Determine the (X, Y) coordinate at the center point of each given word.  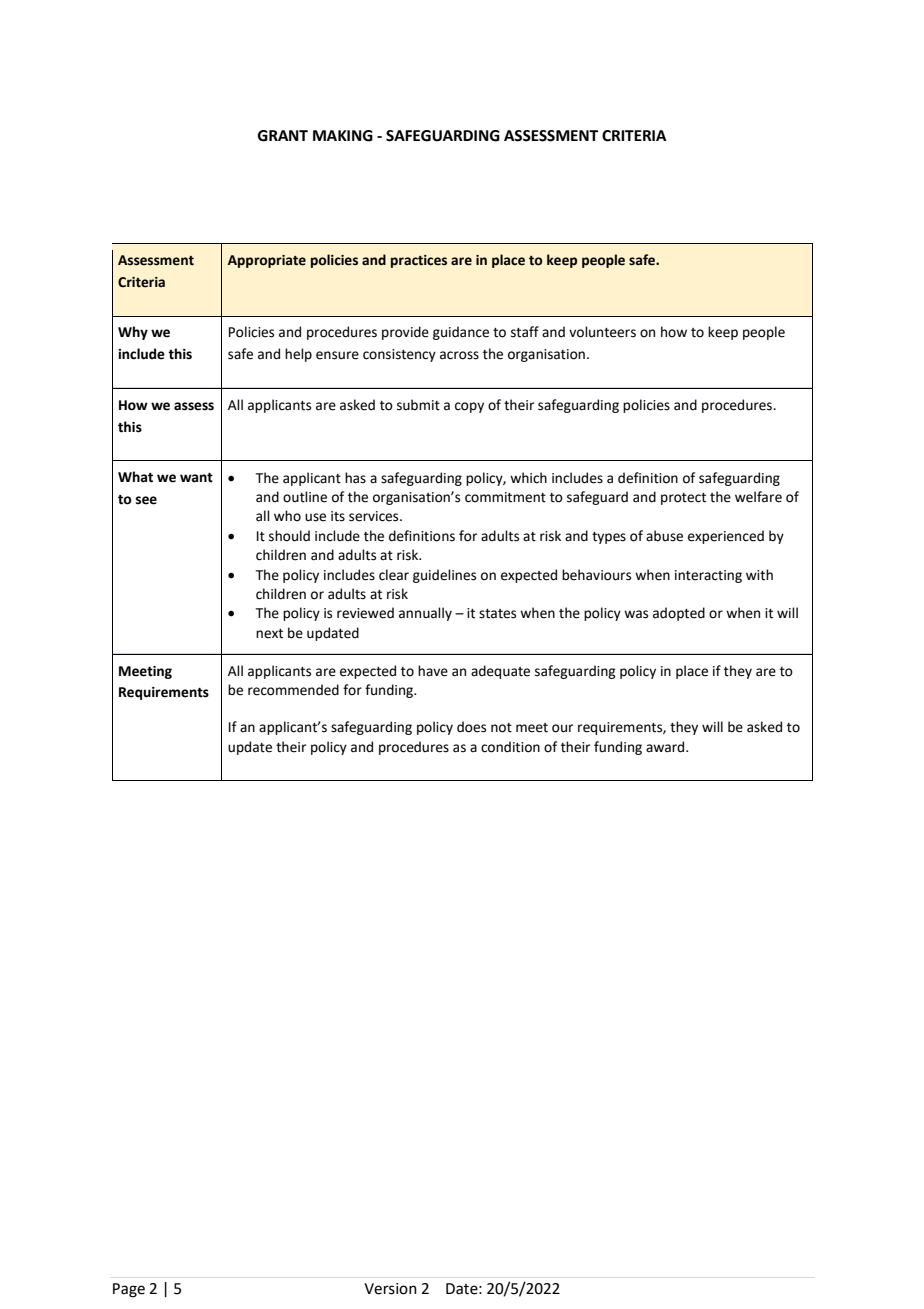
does (471, 727)
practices (419, 261)
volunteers (602, 332)
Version (390, 1289)
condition (510, 747)
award (666, 747)
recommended (293, 690)
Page (129, 1290)
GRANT (283, 136)
